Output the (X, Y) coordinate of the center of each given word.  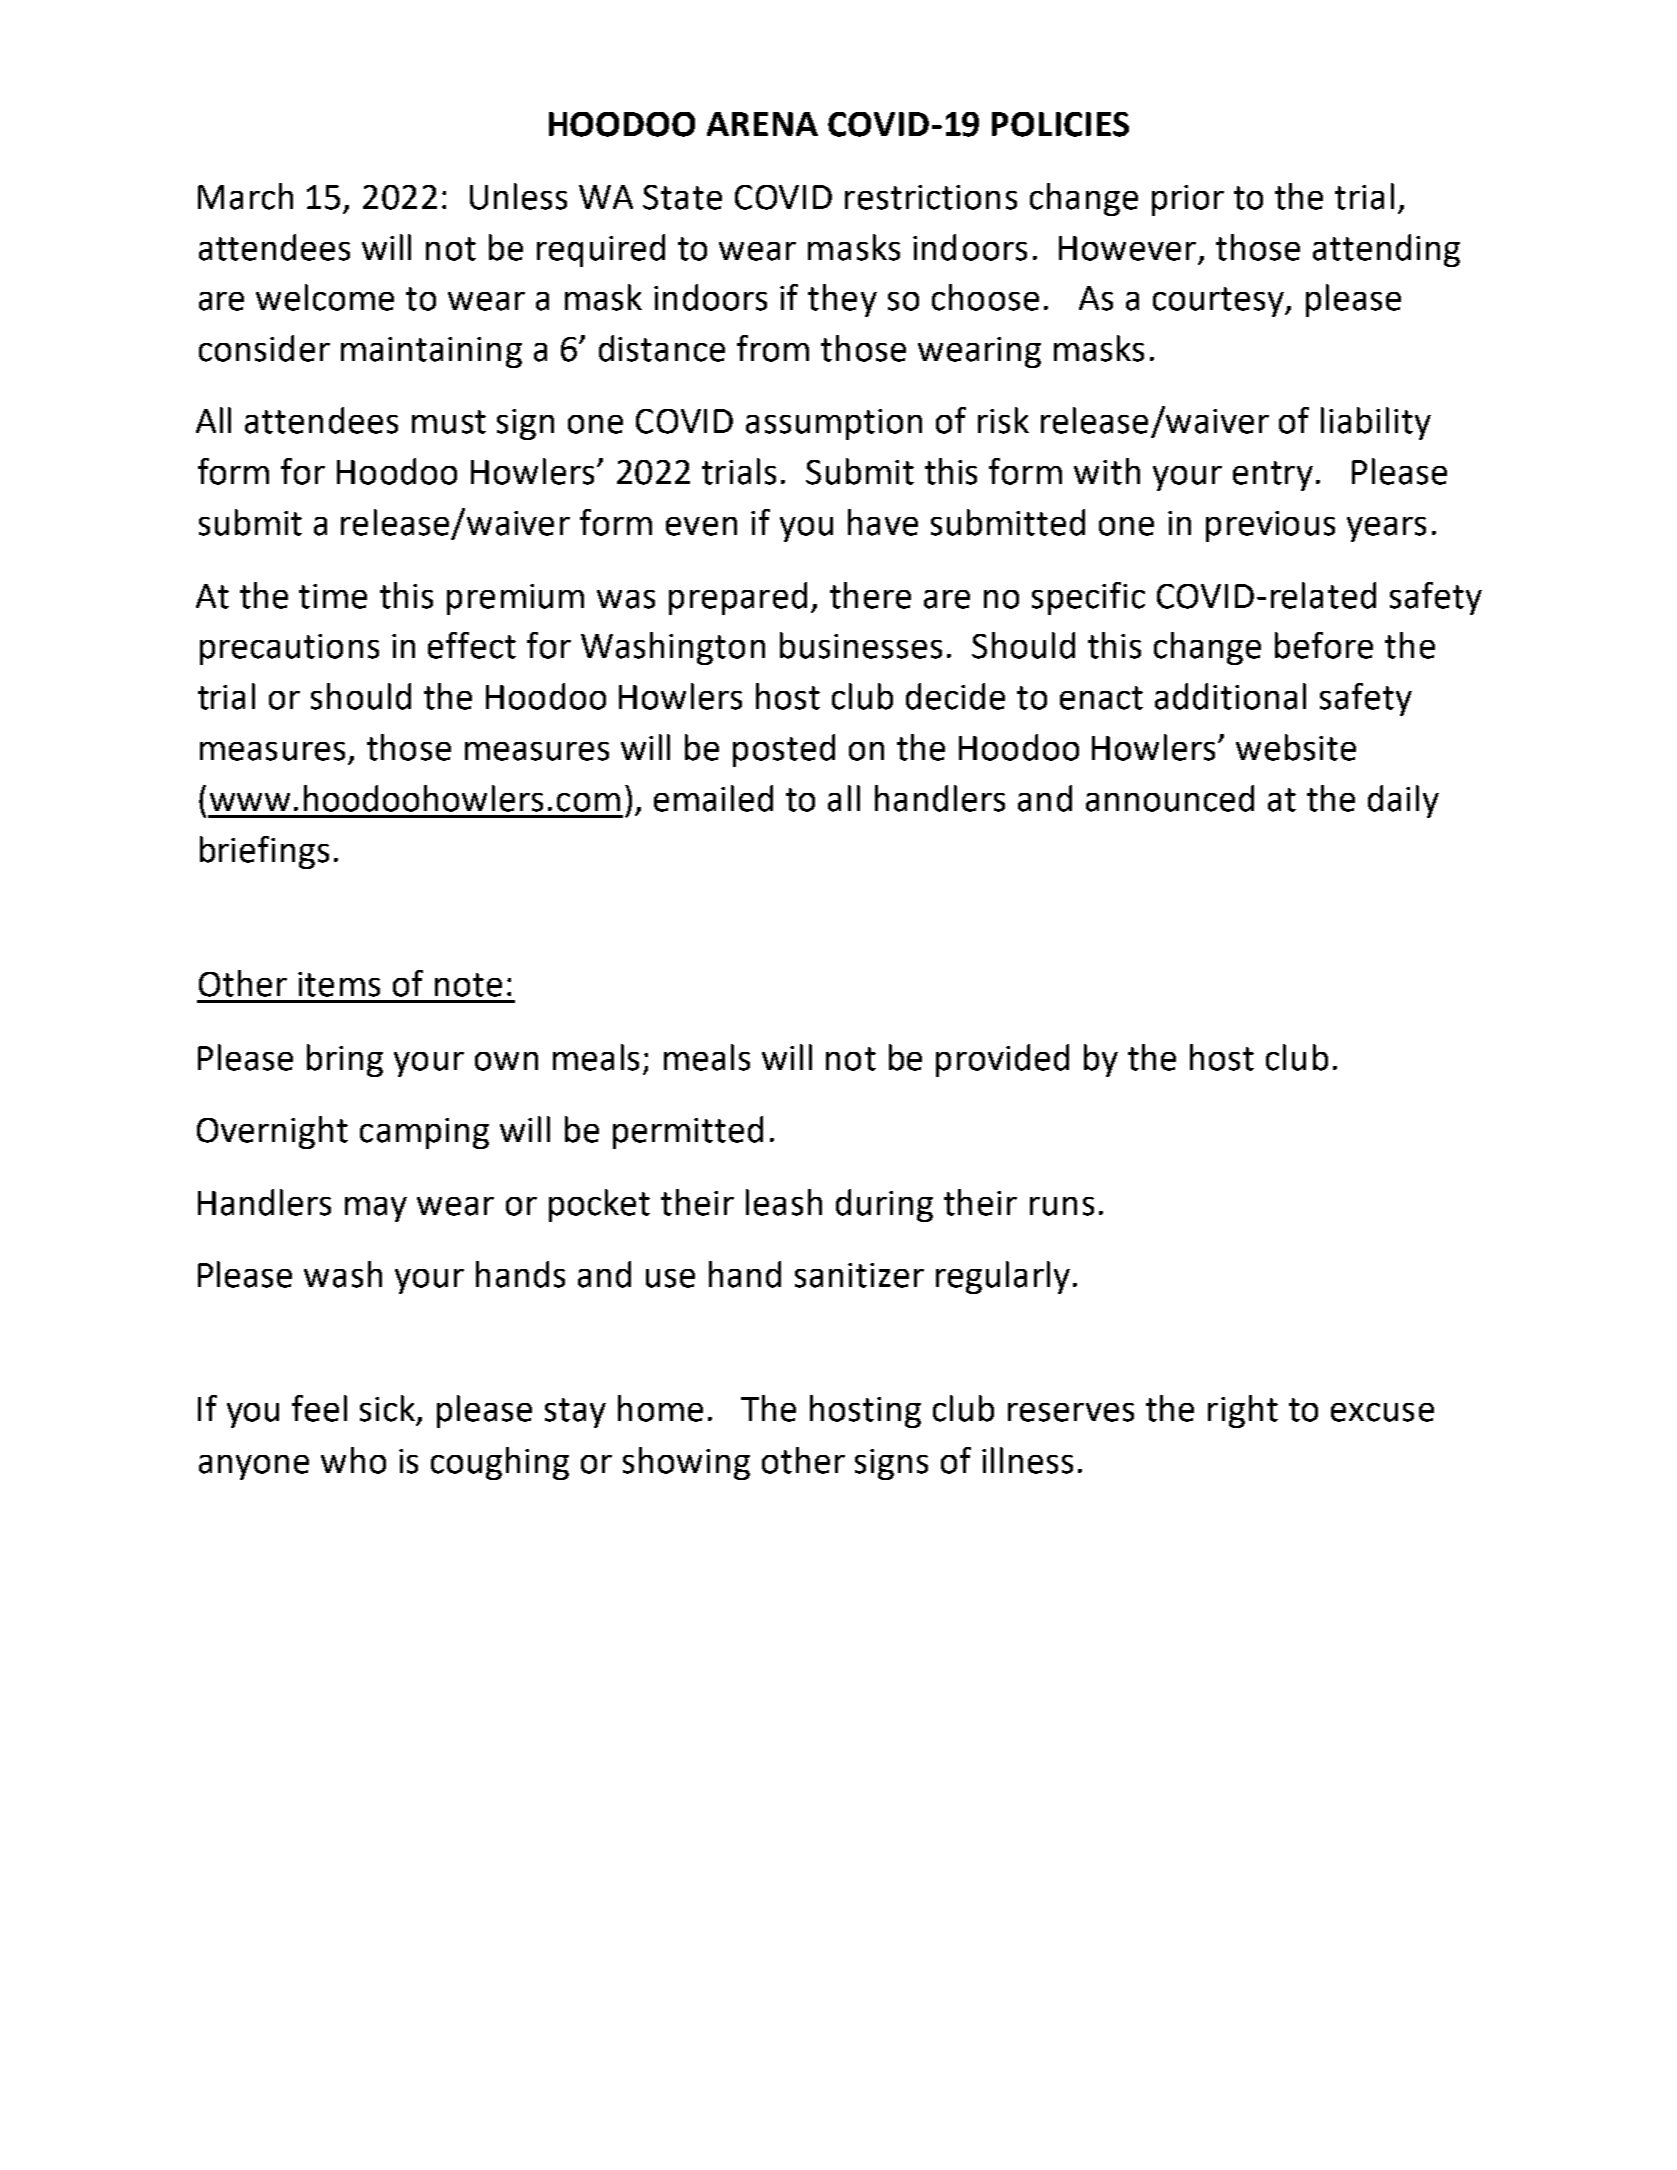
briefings (264, 852)
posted (784, 750)
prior (1188, 200)
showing (686, 1463)
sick (389, 1409)
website (1296, 747)
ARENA (762, 124)
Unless (518, 196)
